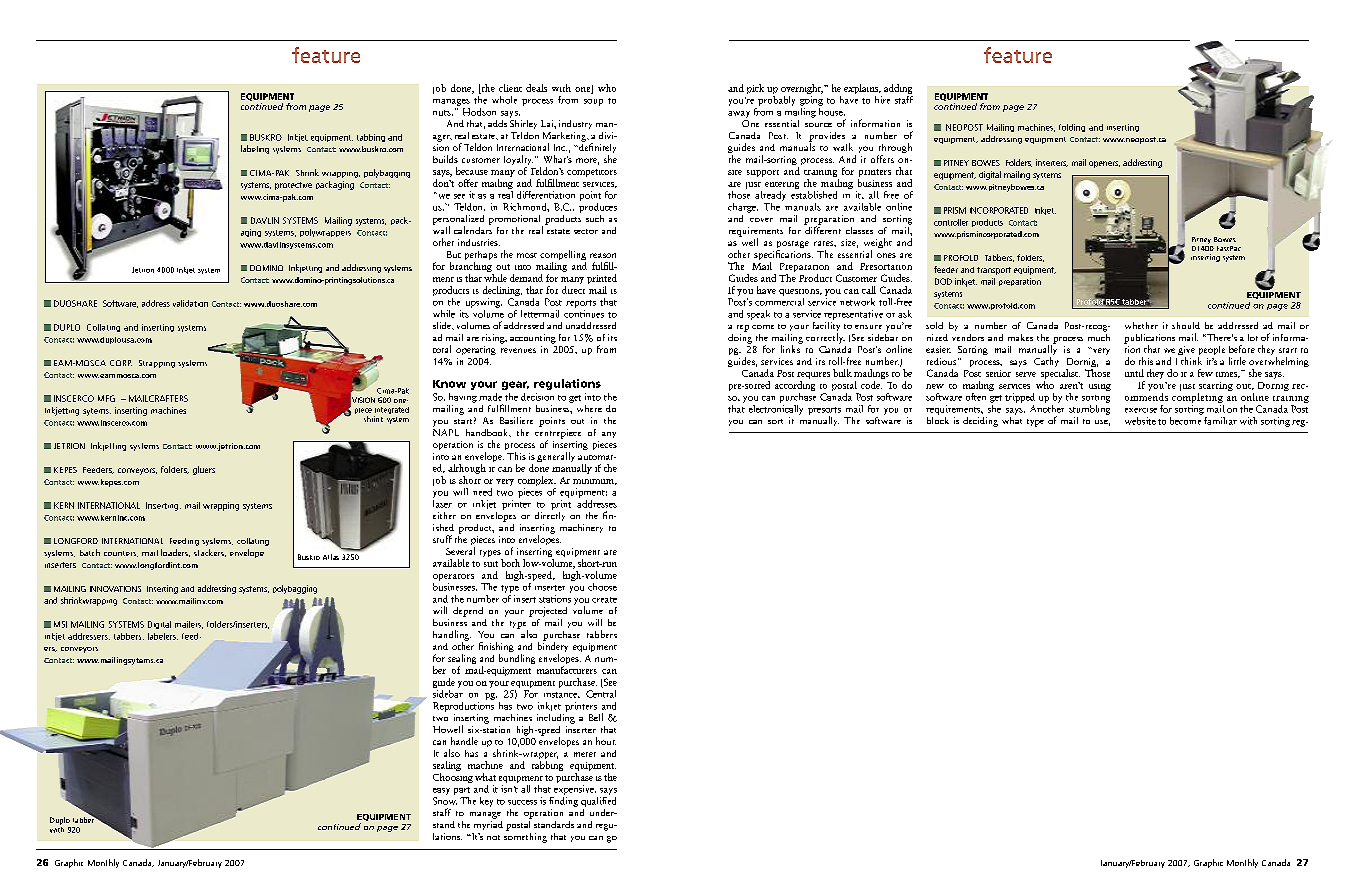  Describe the element at coordinates (602, 587) in the document. I see `choose` at that location.
